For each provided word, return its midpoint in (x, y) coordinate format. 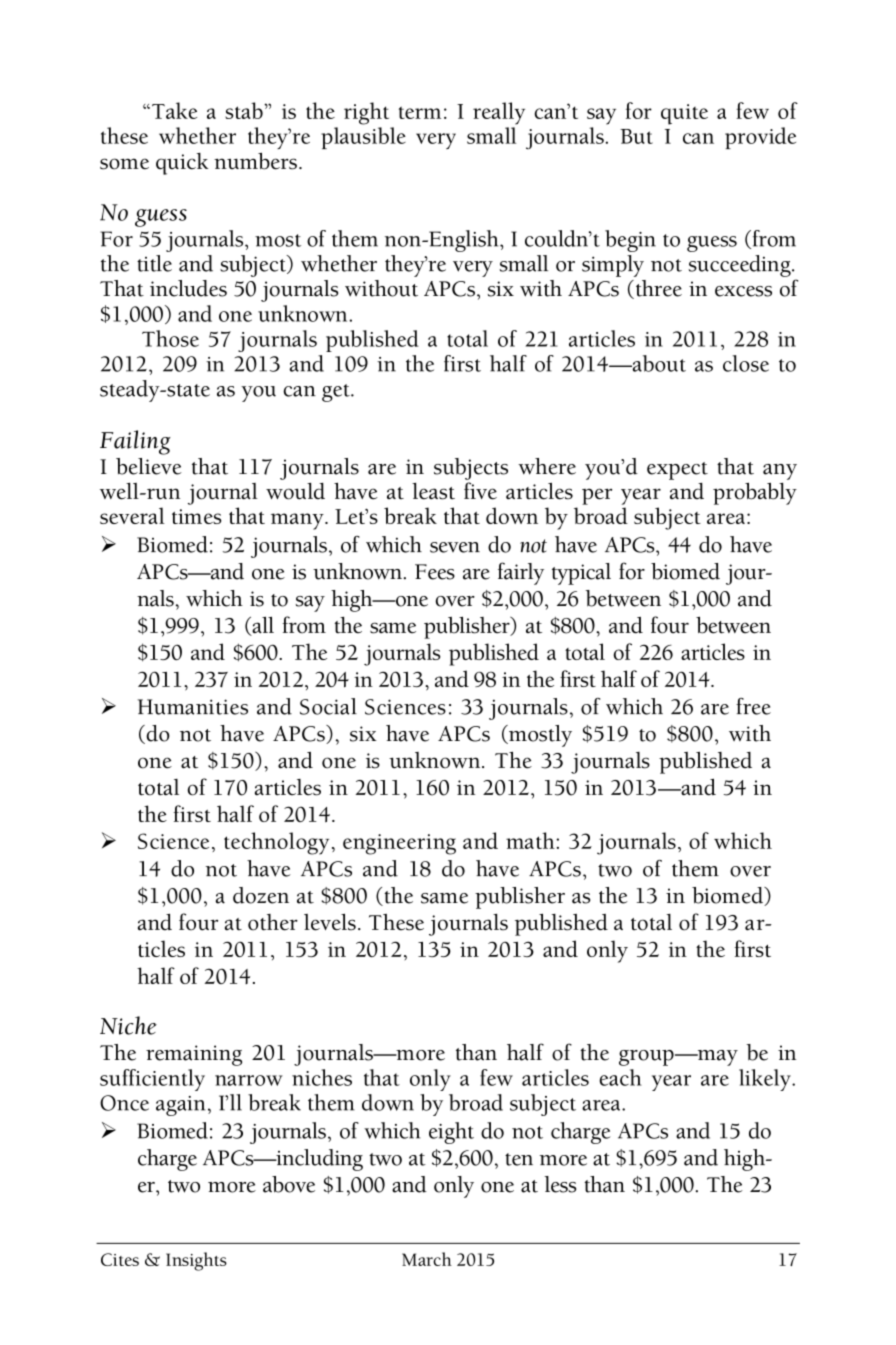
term (420, 112)
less (560, 1184)
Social (328, 706)
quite (684, 114)
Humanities (193, 707)
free (753, 706)
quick (182, 164)
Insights (196, 1261)
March (427, 1259)
